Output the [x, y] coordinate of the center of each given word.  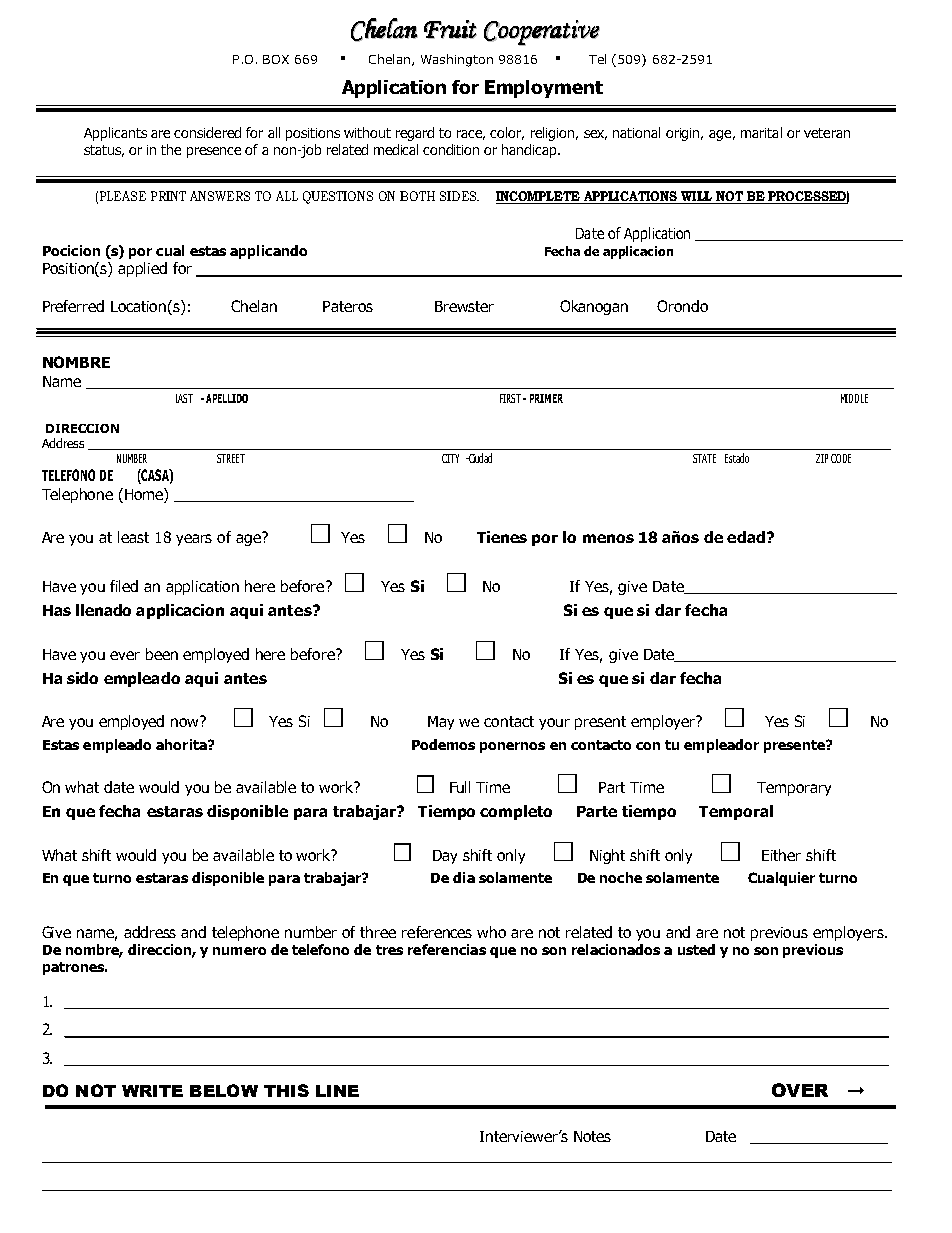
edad [746, 537]
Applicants [115, 134]
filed [124, 586]
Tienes [502, 537]
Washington [457, 60]
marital [761, 132]
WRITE [152, 1091]
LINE [337, 1091]
